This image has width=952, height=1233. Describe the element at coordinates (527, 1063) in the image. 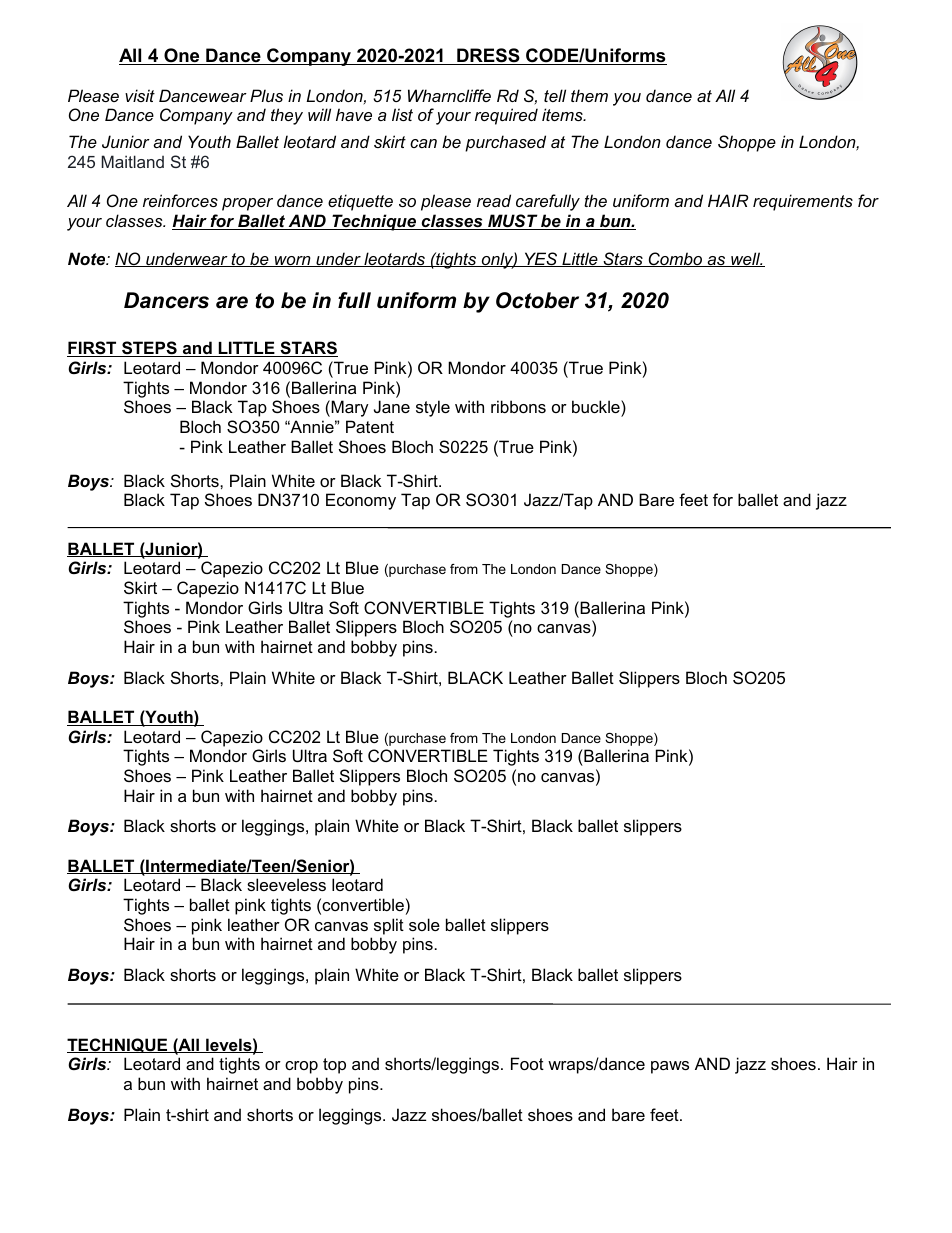

I see `Foot` at that location.
